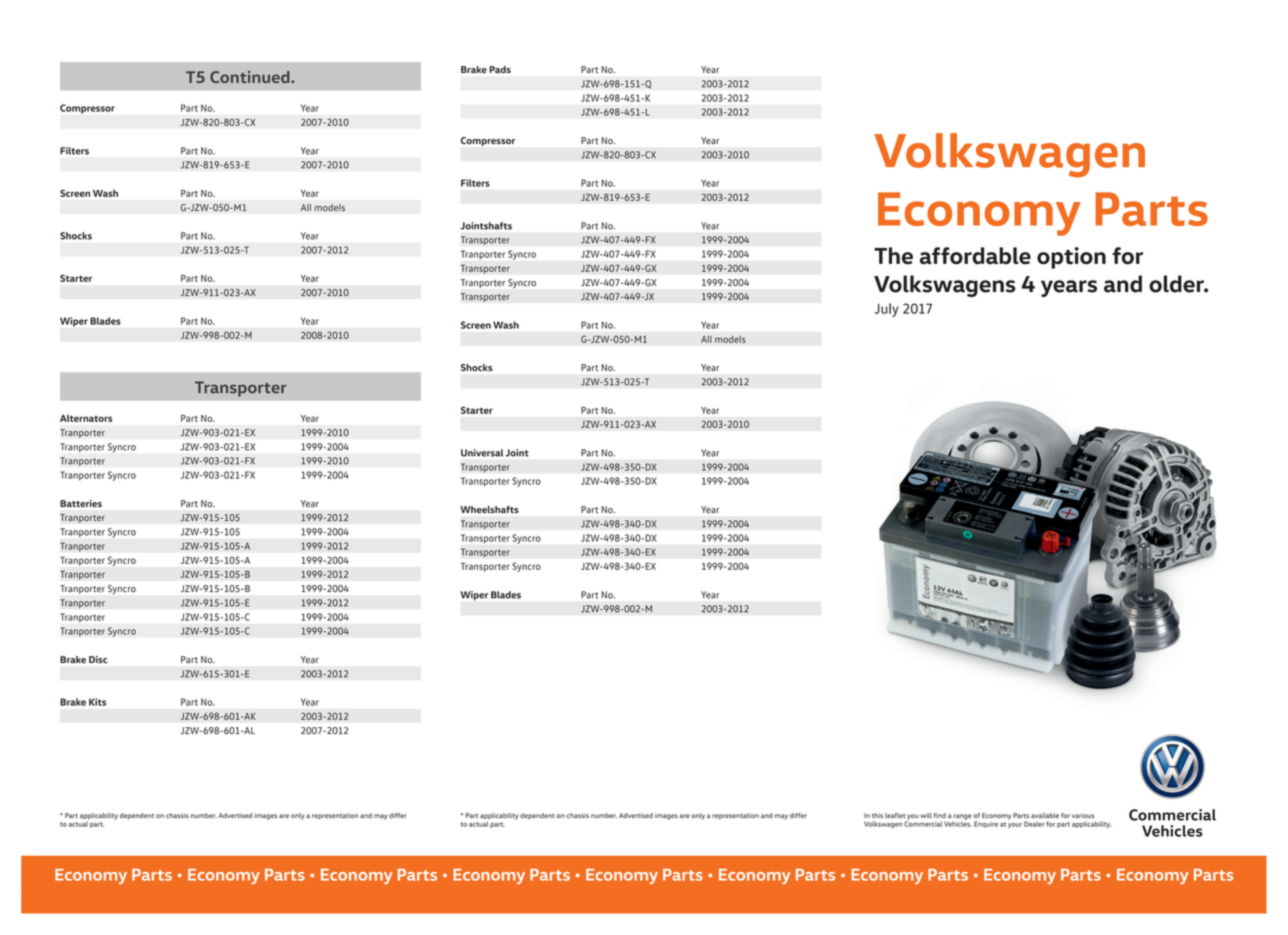  What do you see at coordinates (81, 504) in the screenshot?
I see `Batteries` at bounding box center [81, 504].
